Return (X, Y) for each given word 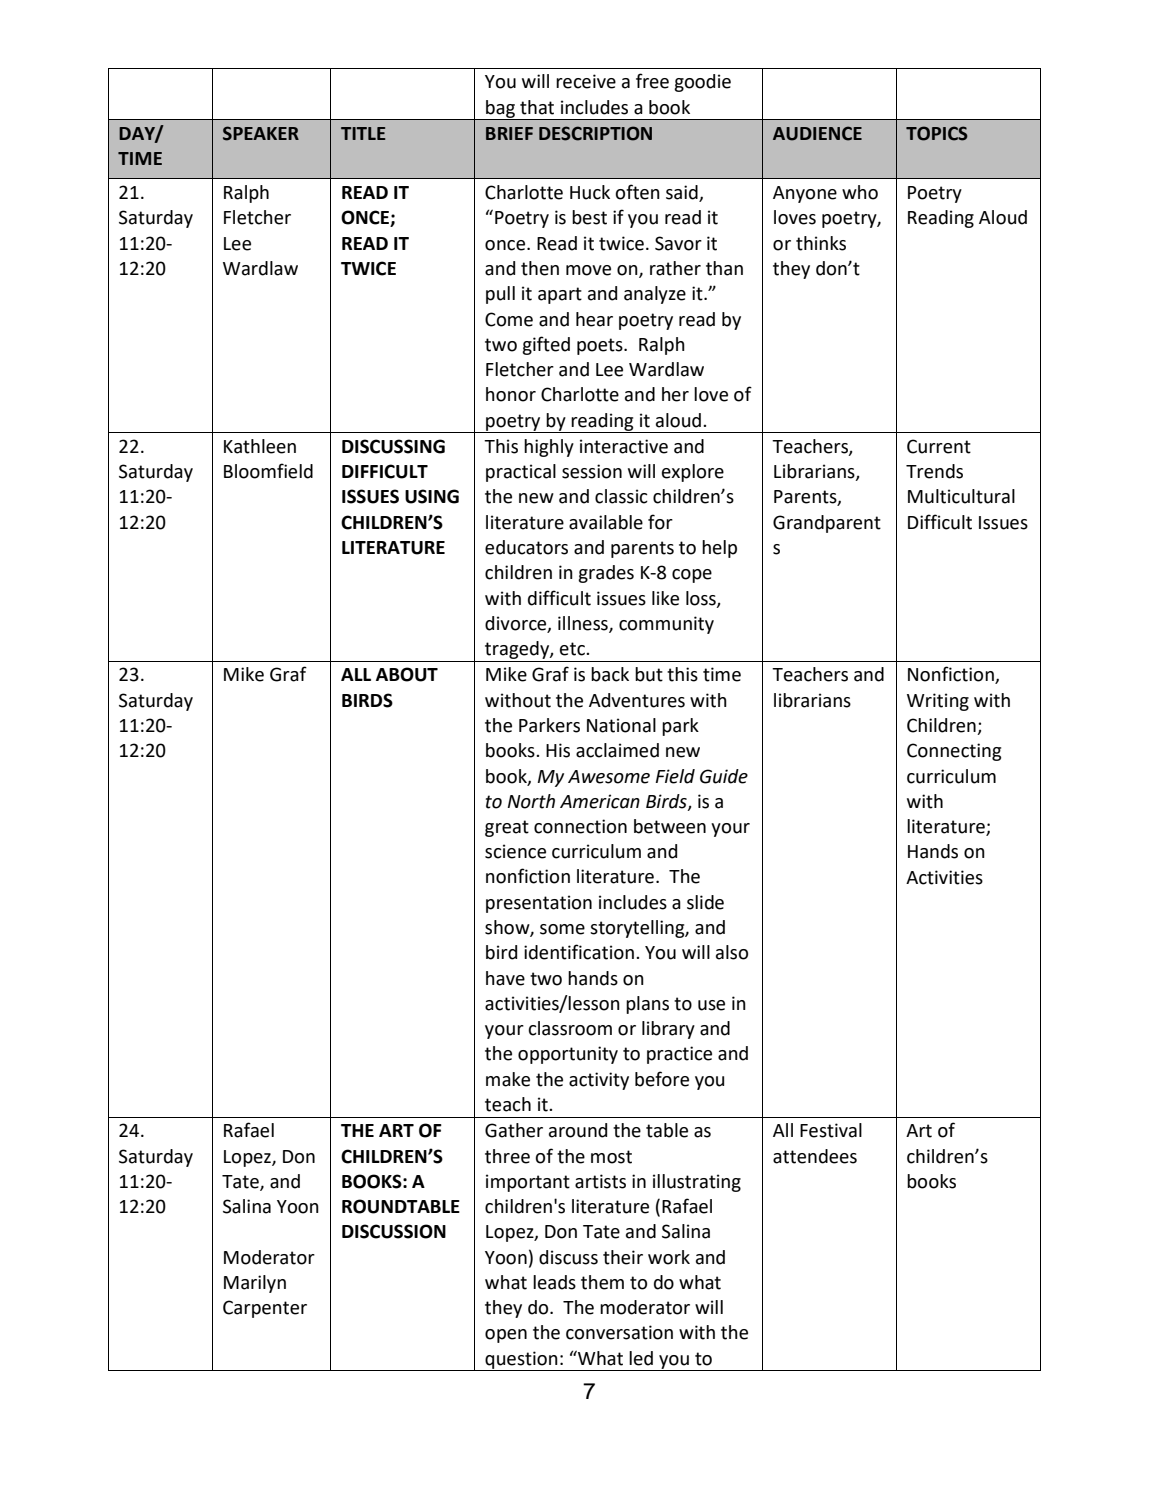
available (606, 522)
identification (579, 952)
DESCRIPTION (595, 133)
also (732, 952)
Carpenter (265, 1309)
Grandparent (827, 524)
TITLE (363, 133)
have (505, 978)
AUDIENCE (817, 133)
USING (432, 496)
